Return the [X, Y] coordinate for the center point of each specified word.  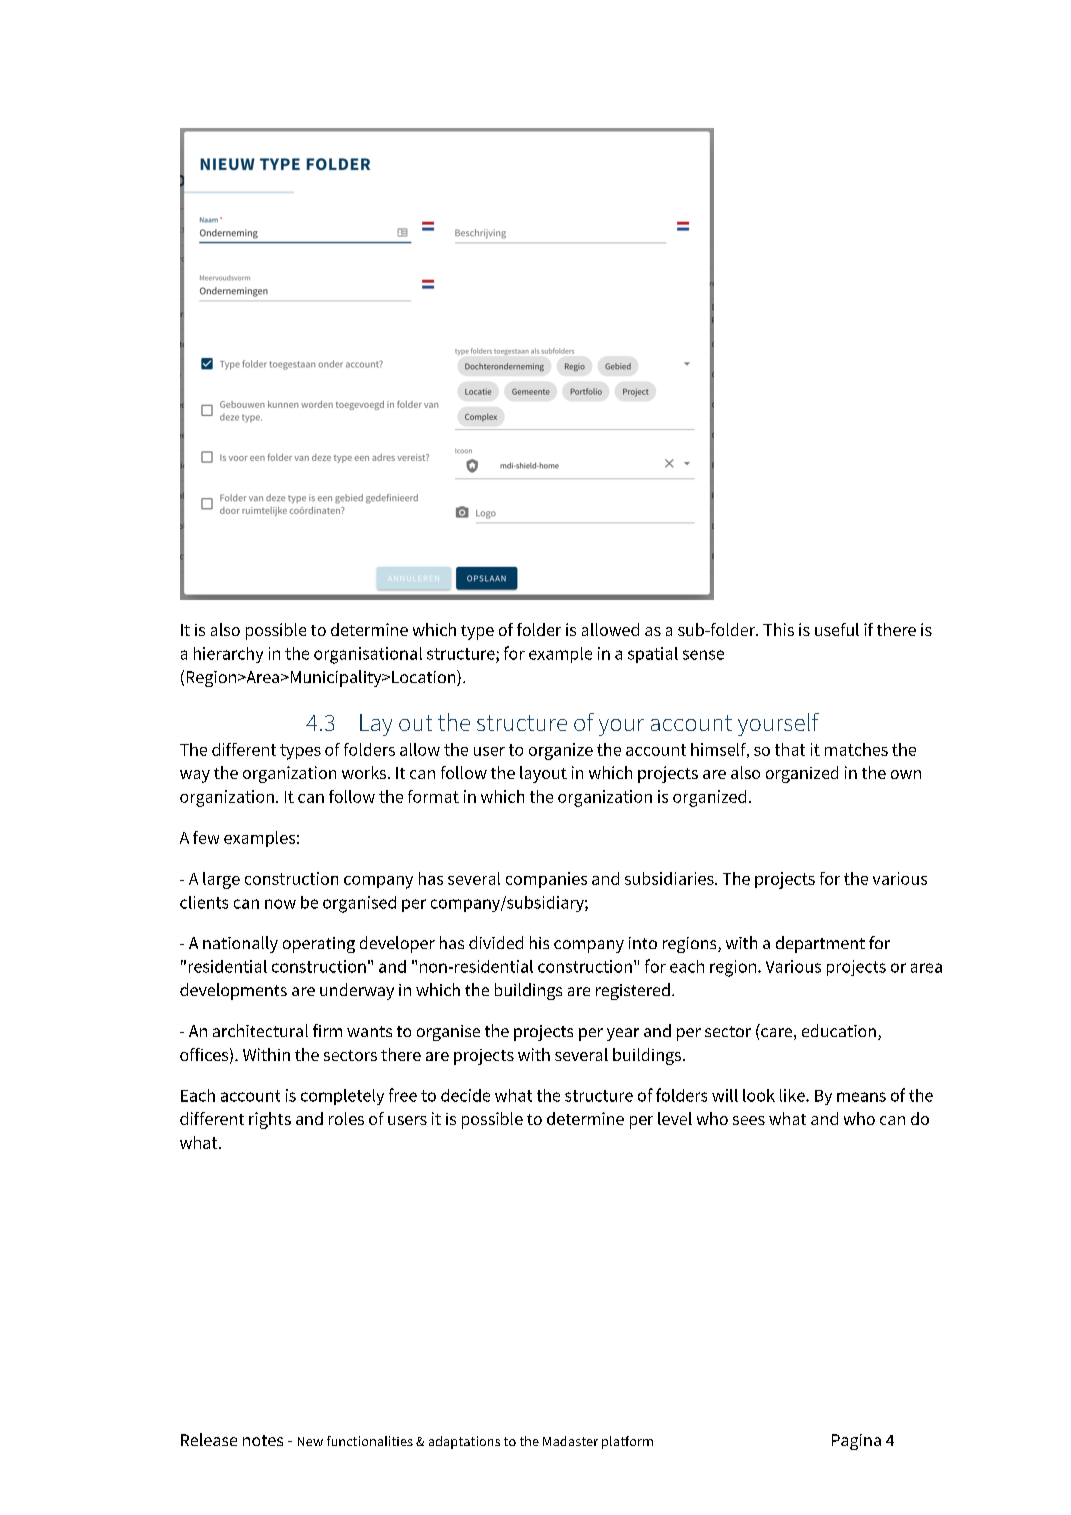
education [839, 1030]
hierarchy [228, 655]
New [310, 1441]
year [623, 1034]
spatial [653, 655]
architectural [260, 1030]
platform [627, 1442]
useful [837, 629]
